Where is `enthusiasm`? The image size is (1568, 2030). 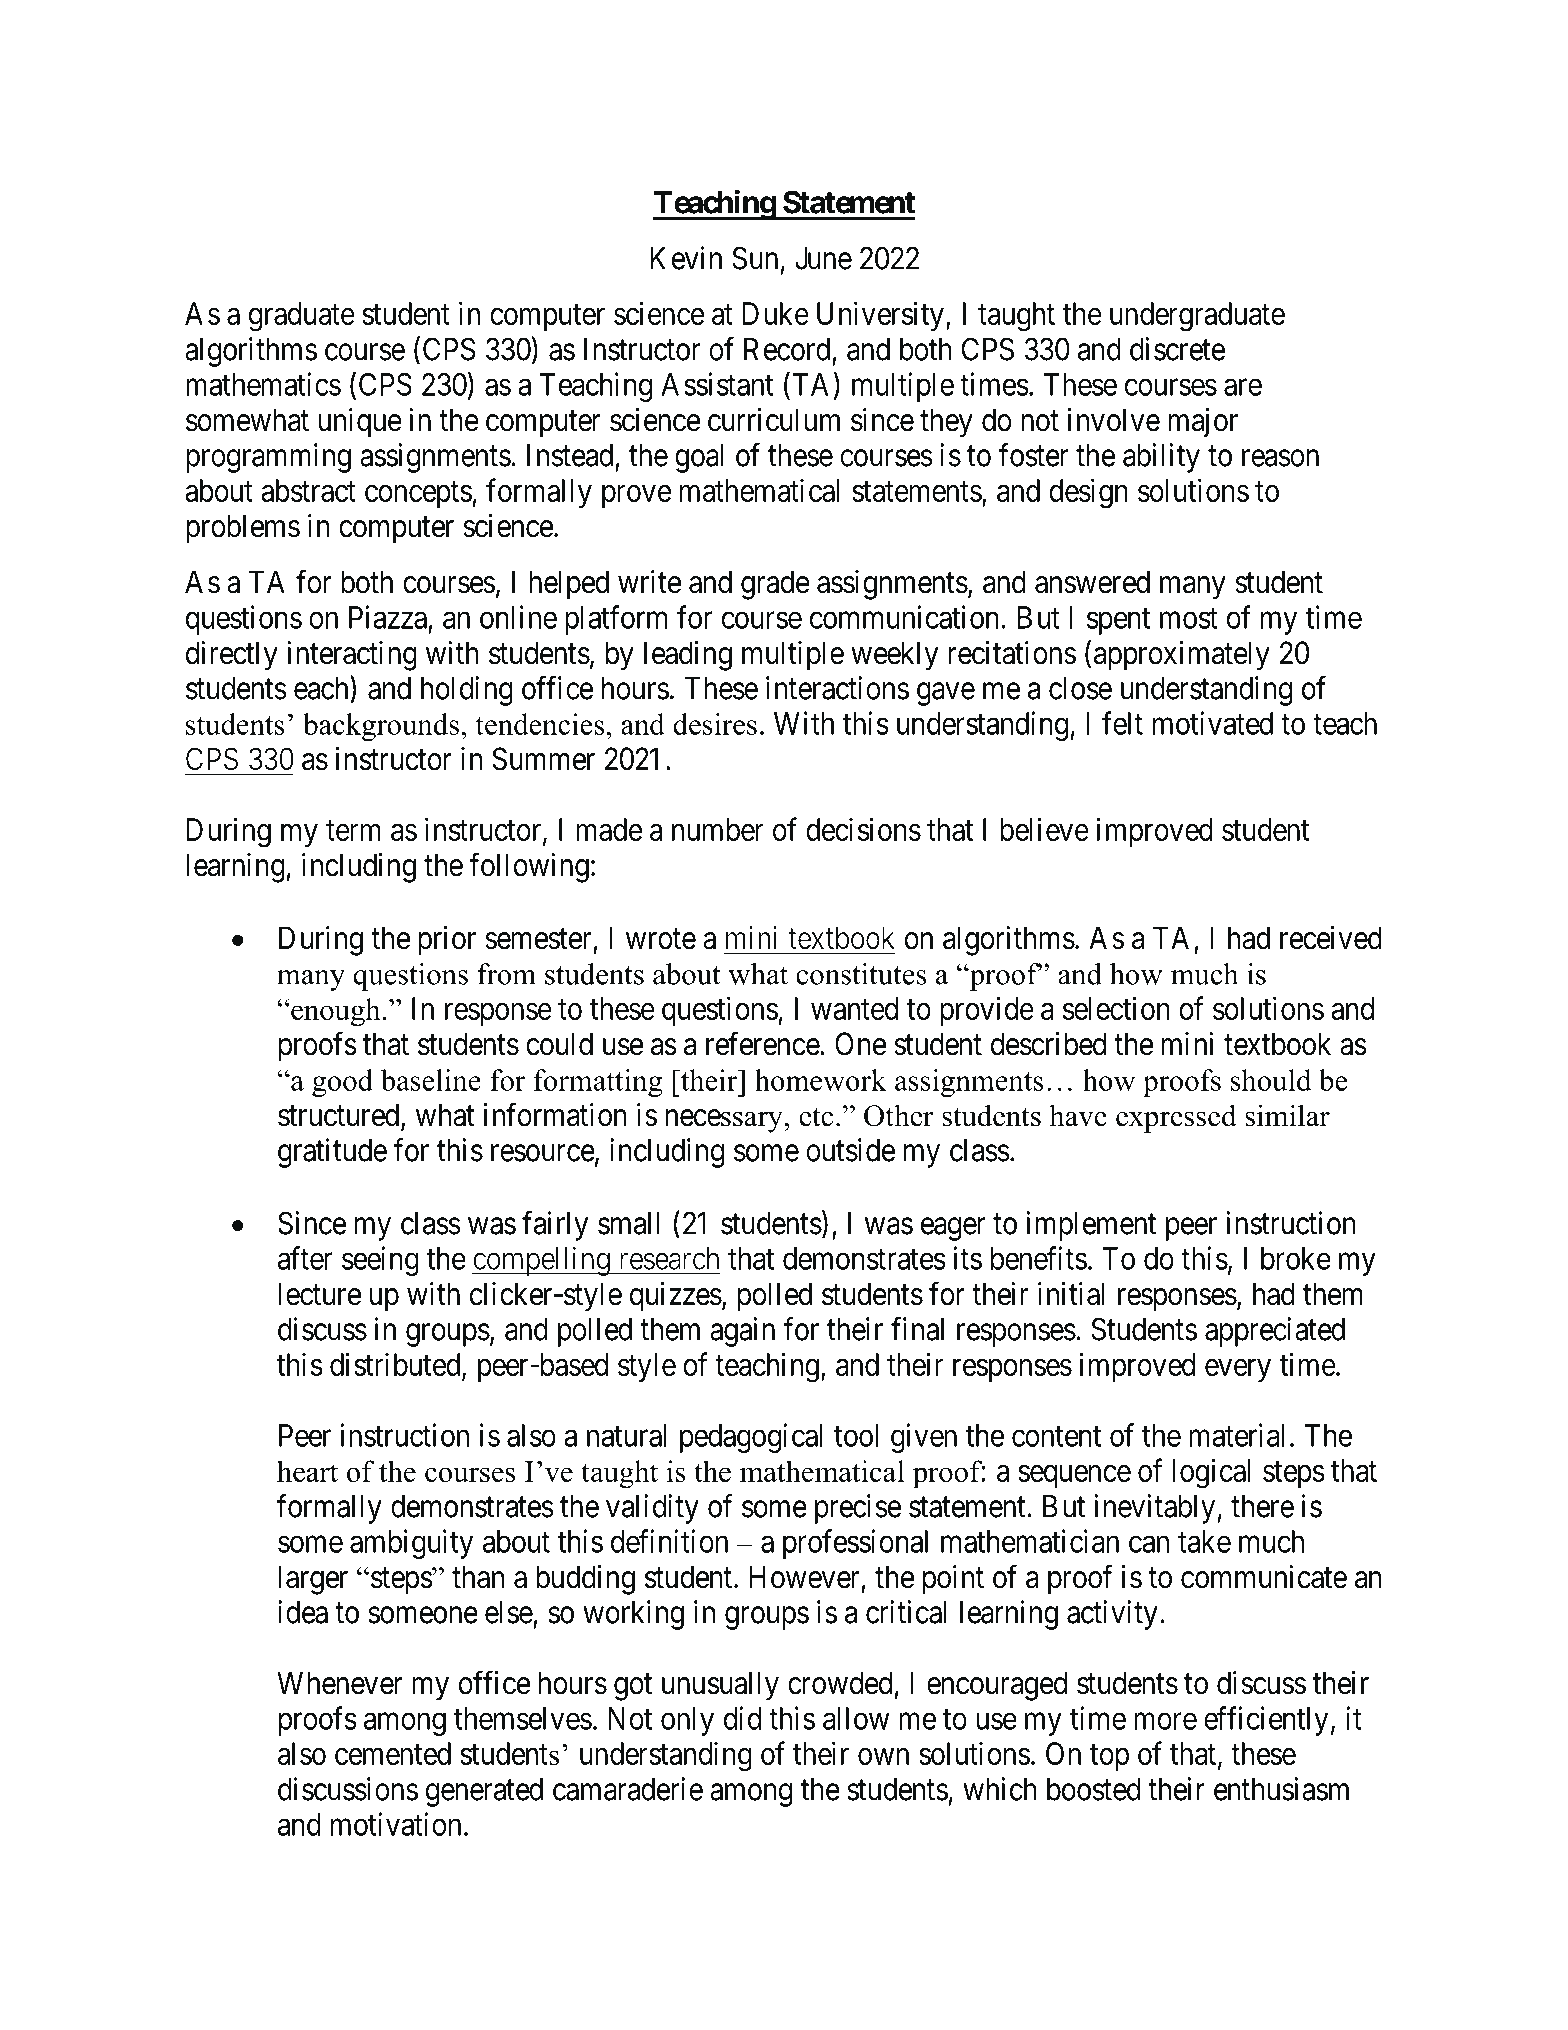 enthusiasm is located at coordinates (1281, 1789).
